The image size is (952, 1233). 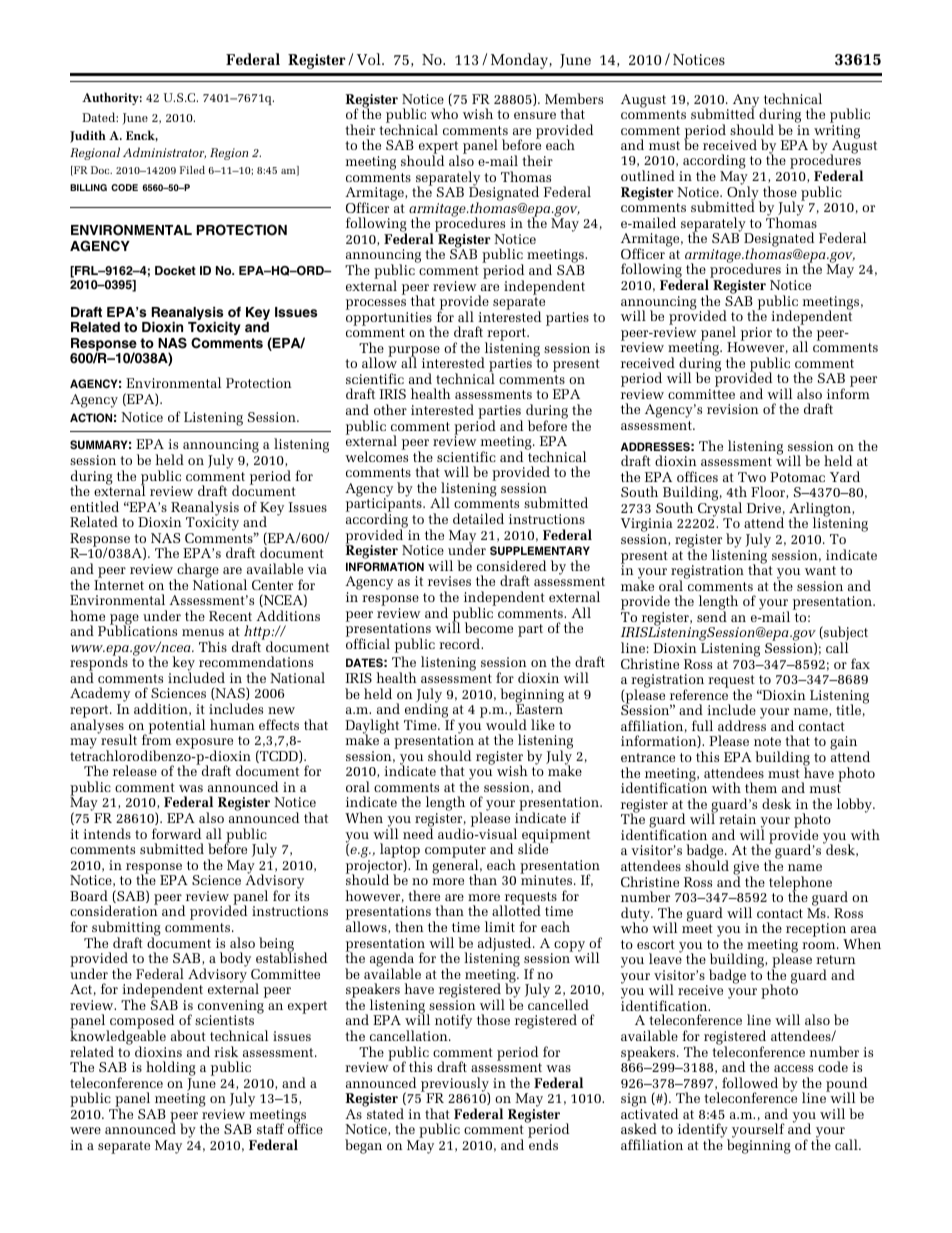 I want to click on followed, so click(x=750, y=1082).
